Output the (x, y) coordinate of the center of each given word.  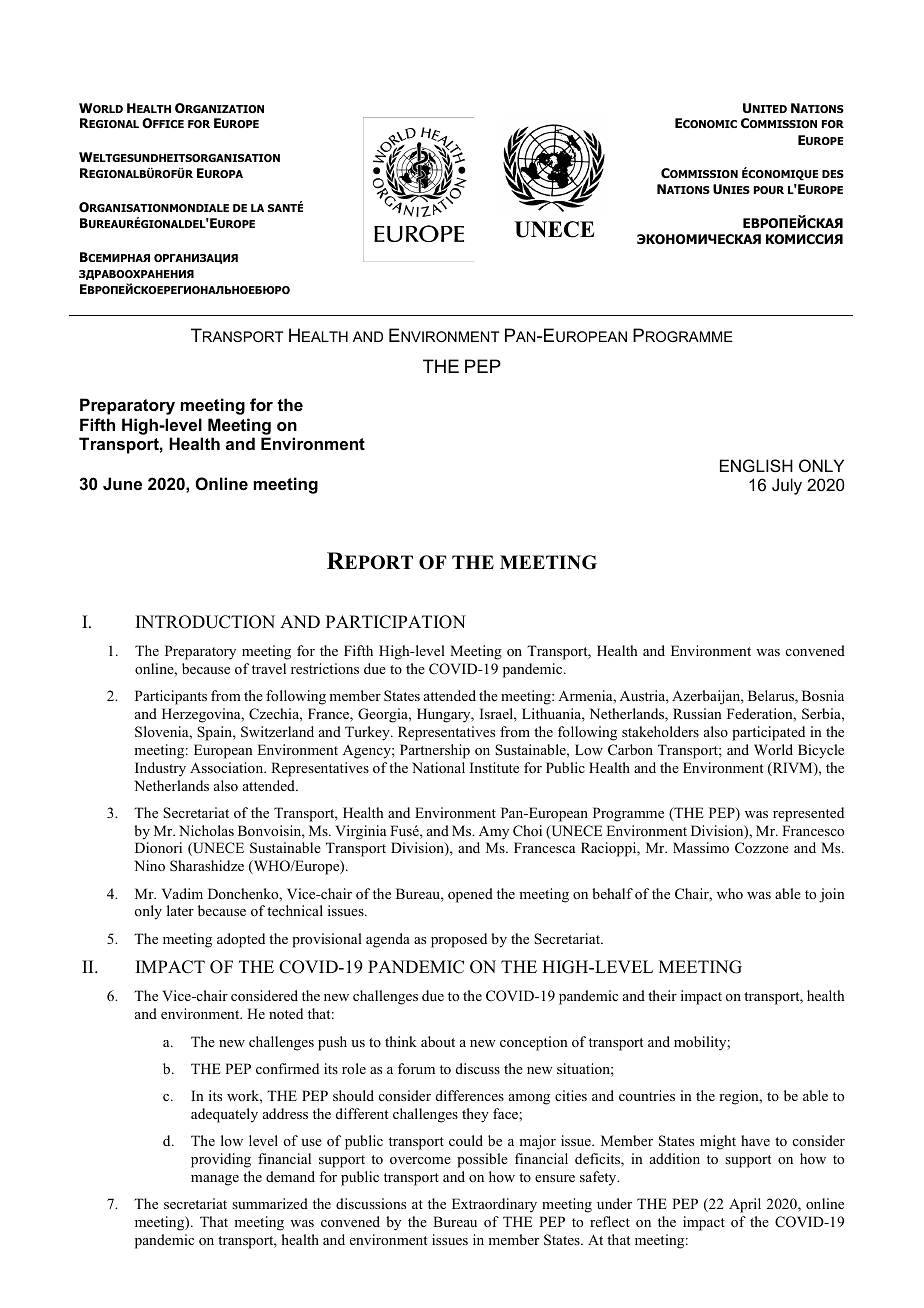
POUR (769, 190)
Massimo (701, 847)
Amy (494, 833)
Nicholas (206, 830)
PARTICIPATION (396, 622)
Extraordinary (494, 1205)
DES (833, 174)
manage (215, 1180)
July (787, 486)
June (122, 483)
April (745, 1205)
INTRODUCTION (205, 622)
